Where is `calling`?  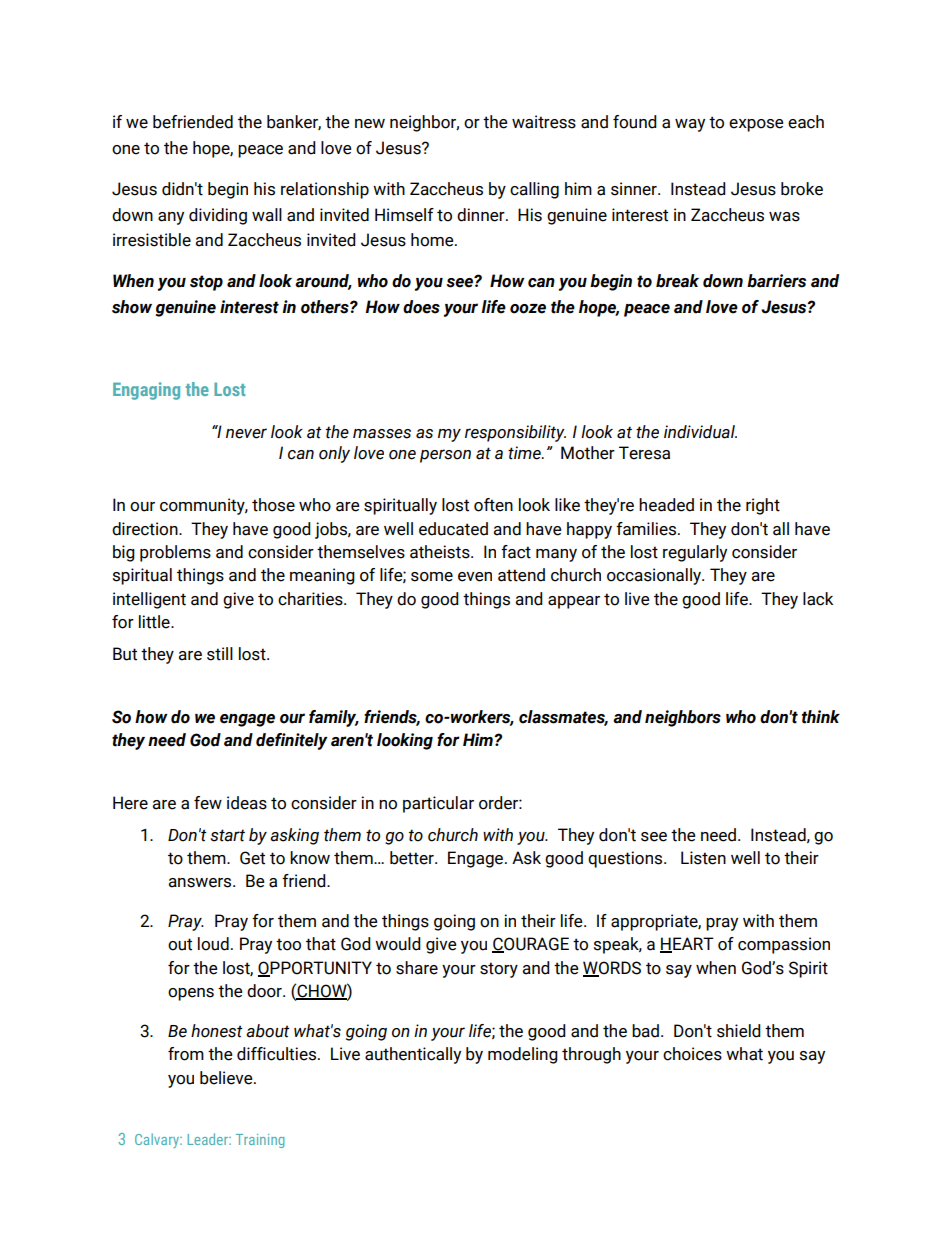
calling is located at coordinates (534, 190).
